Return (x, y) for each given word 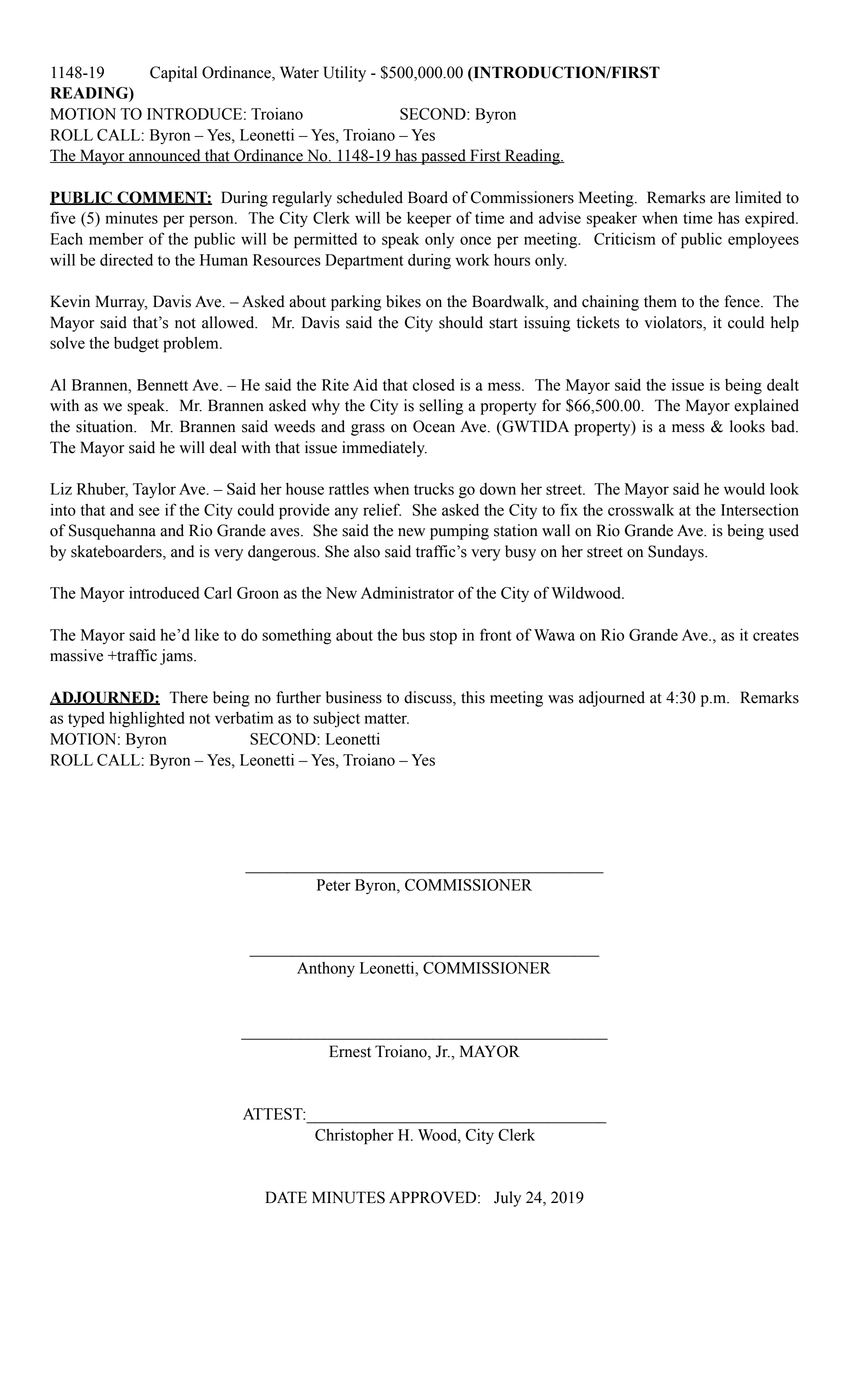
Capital (173, 74)
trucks (434, 489)
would (744, 489)
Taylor (154, 490)
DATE (286, 1197)
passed (443, 157)
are (720, 199)
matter (387, 718)
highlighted (146, 719)
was (561, 699)
